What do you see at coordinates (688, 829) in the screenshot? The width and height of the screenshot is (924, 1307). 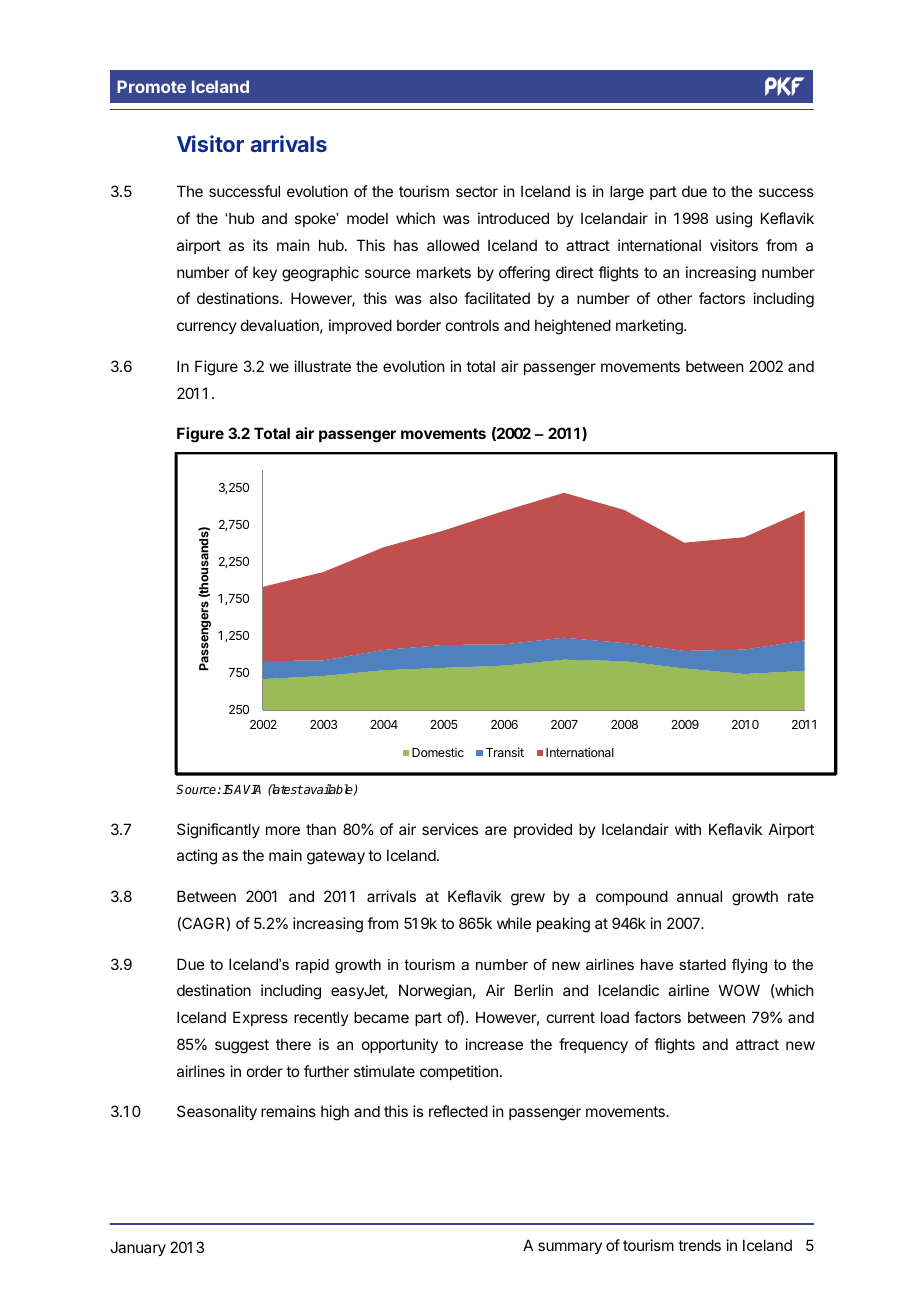 I see `with` at bounding box center [688, 829].
